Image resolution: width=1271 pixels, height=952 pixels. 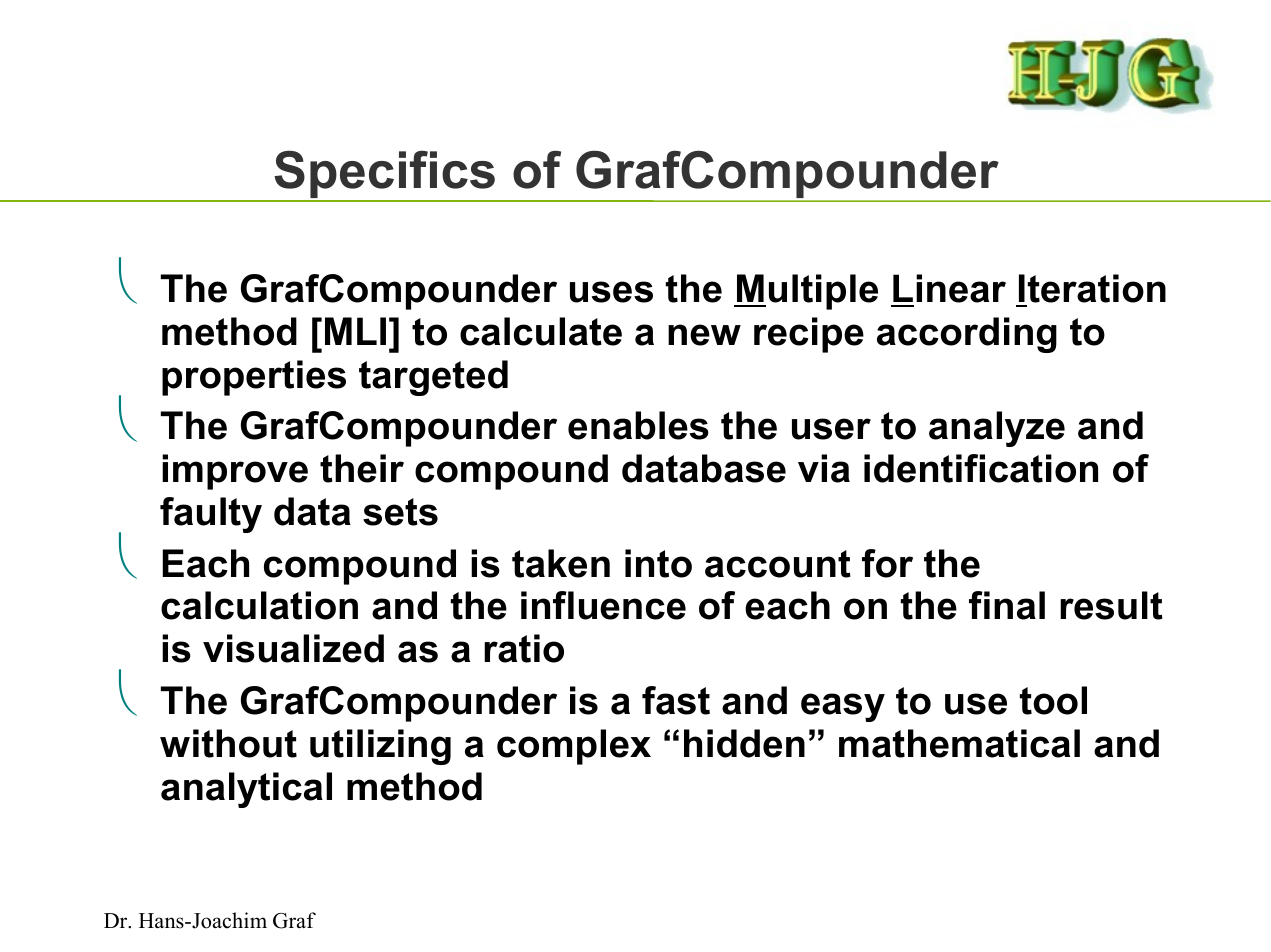 What do you see at coordinates (400, 512) in the document?
I see `sets` at bounding box center [400, 512].
